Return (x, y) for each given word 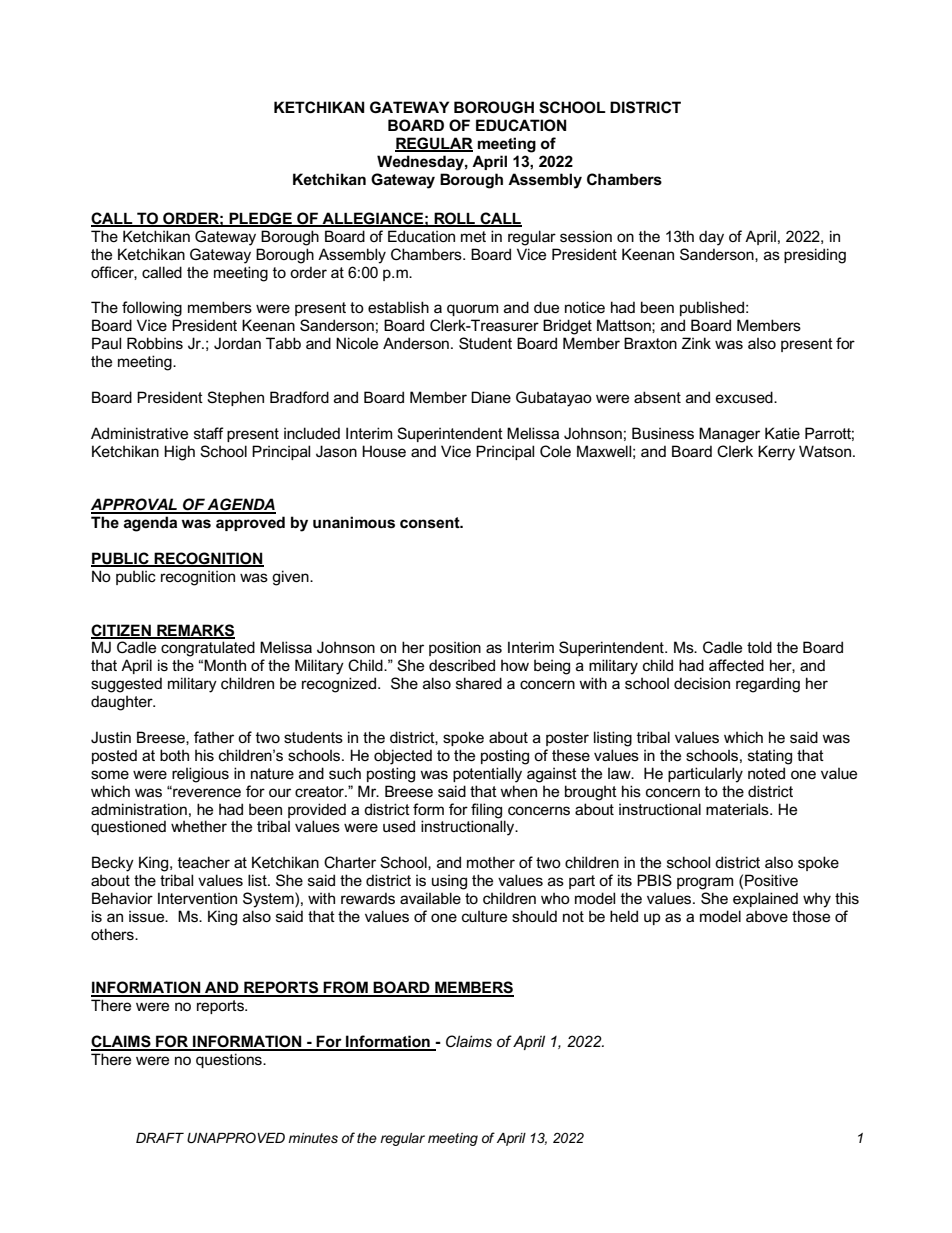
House (384, 451)
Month (225, 665)
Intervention (197, 898)
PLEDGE (261, 219)
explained (765, 899)
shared (479, 683)
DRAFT (160, 1138)
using (449, 882)
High (179, 453)
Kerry (776, 453)
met (473, 236)
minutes (313, 1138)
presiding (815, 256)
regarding (768, 685)
